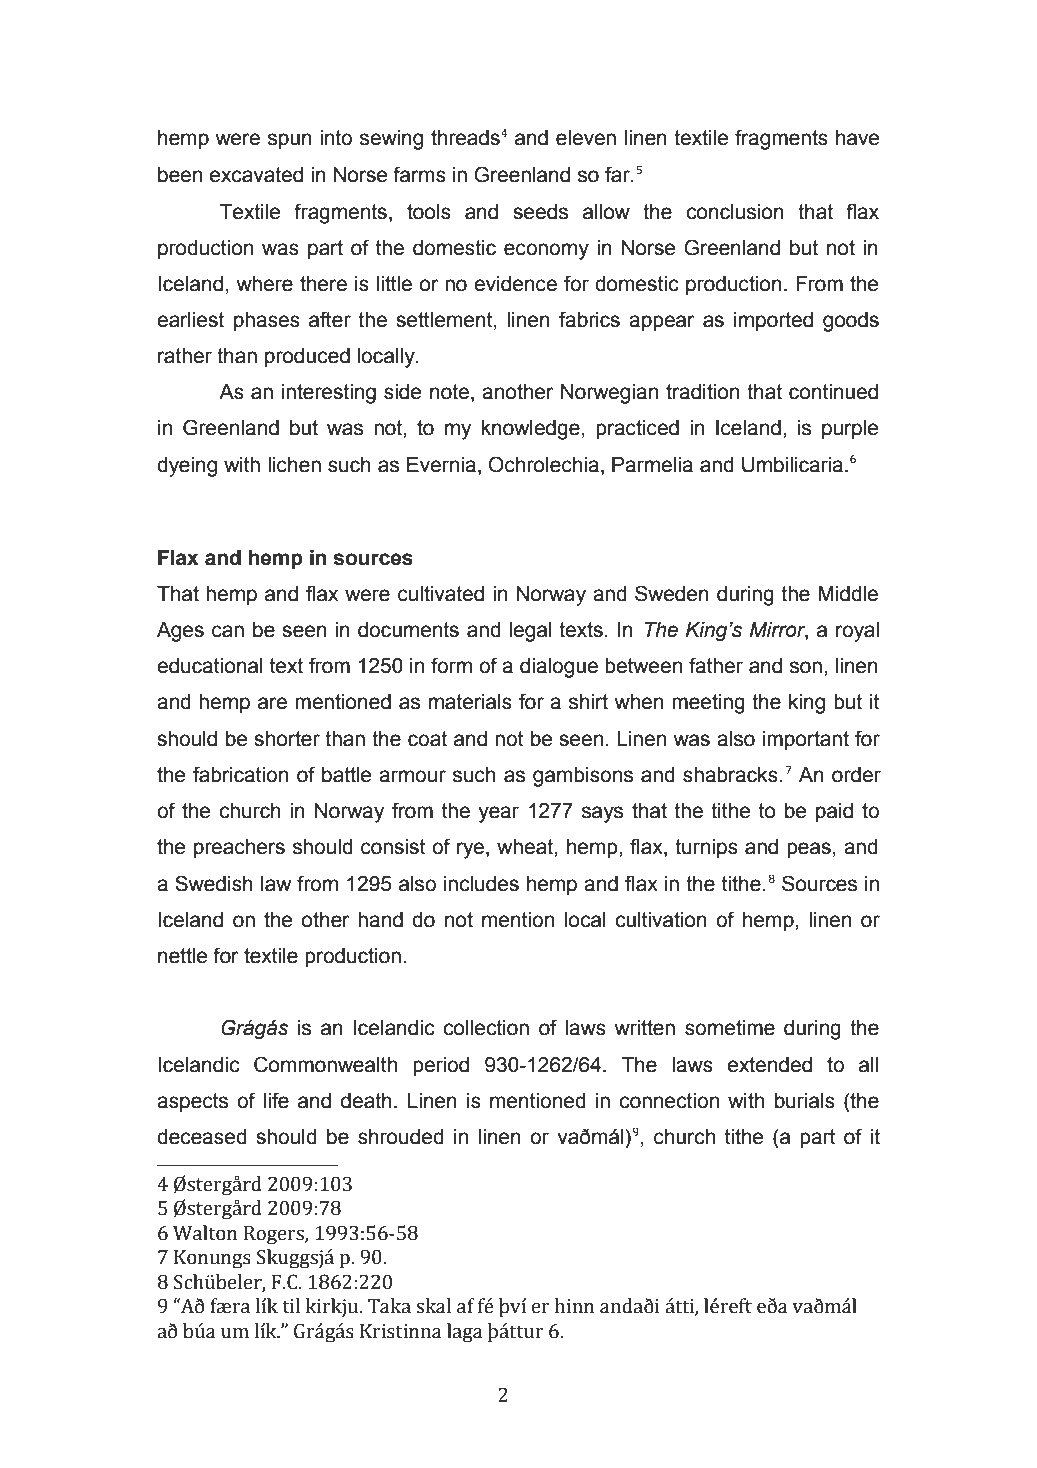 This image has height=1468, width=1037. I want to click on Rogers, so click(275, 1235).
